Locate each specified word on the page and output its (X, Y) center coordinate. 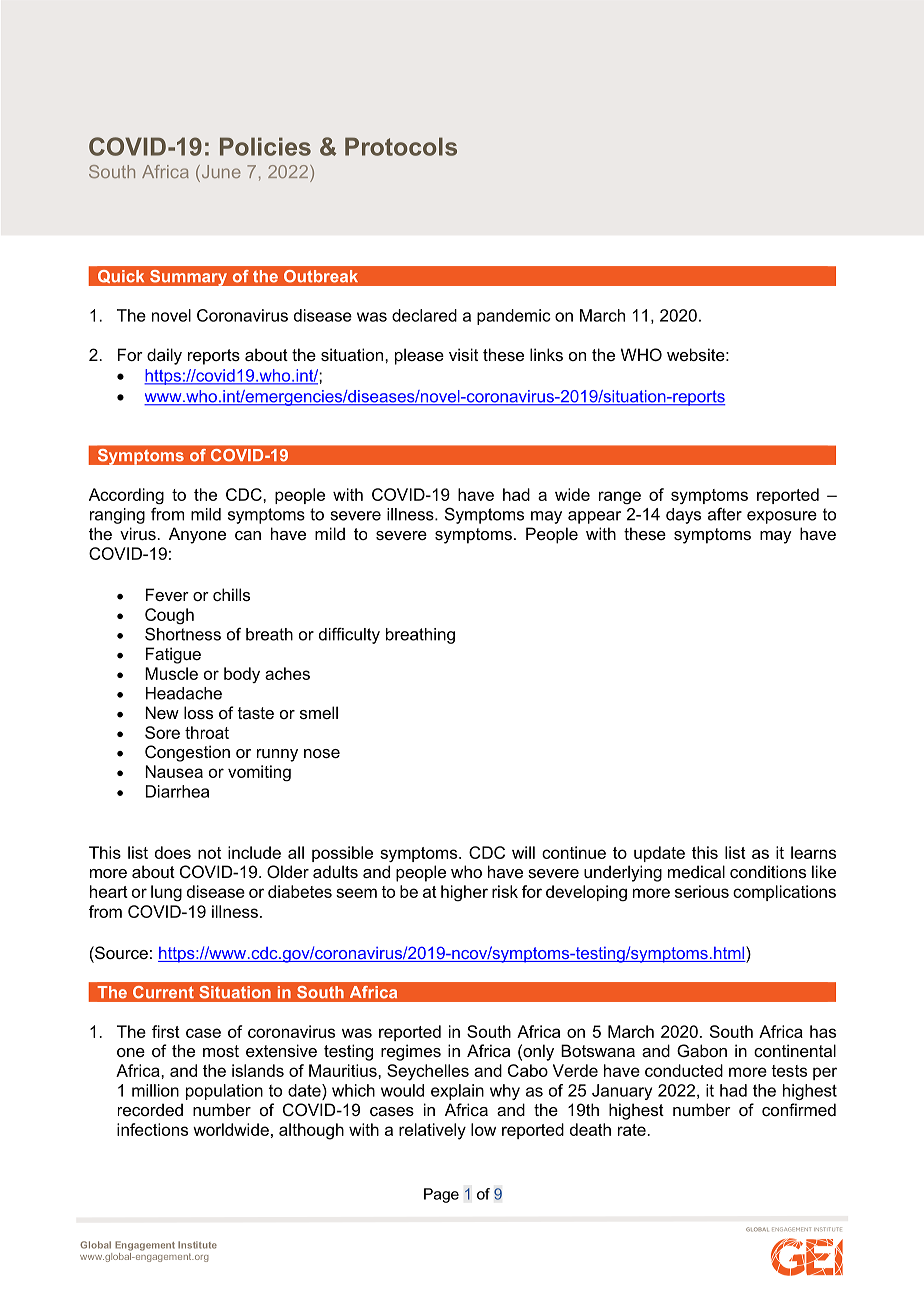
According (126, 496)
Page (441, 1195)
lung (166, 893)
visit (463, 354)
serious (702, 891)
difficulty (349, 635)
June (220, 171)
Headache (184, 693)
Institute (197, 1245)
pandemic (513, 317)
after (725, 514)
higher (464, 893)
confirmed (799, 1109)
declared (424, 315)
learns (813, 852)
